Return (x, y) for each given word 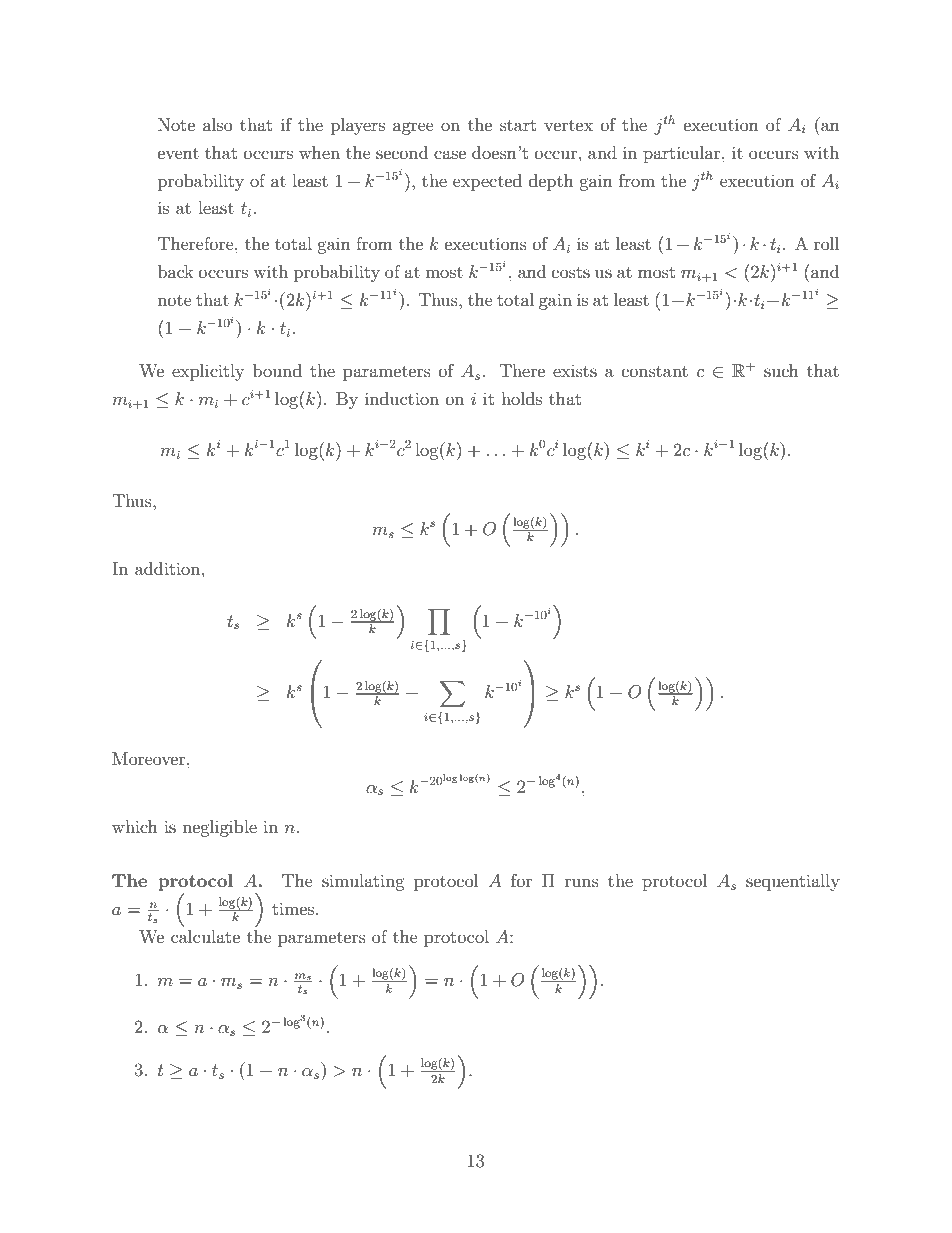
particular (683, 154)
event (178, 153)
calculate (205, 936)
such (781, 370)
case (450, 154)
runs (582, 882)
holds (521, 398)
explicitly (208, 372)
